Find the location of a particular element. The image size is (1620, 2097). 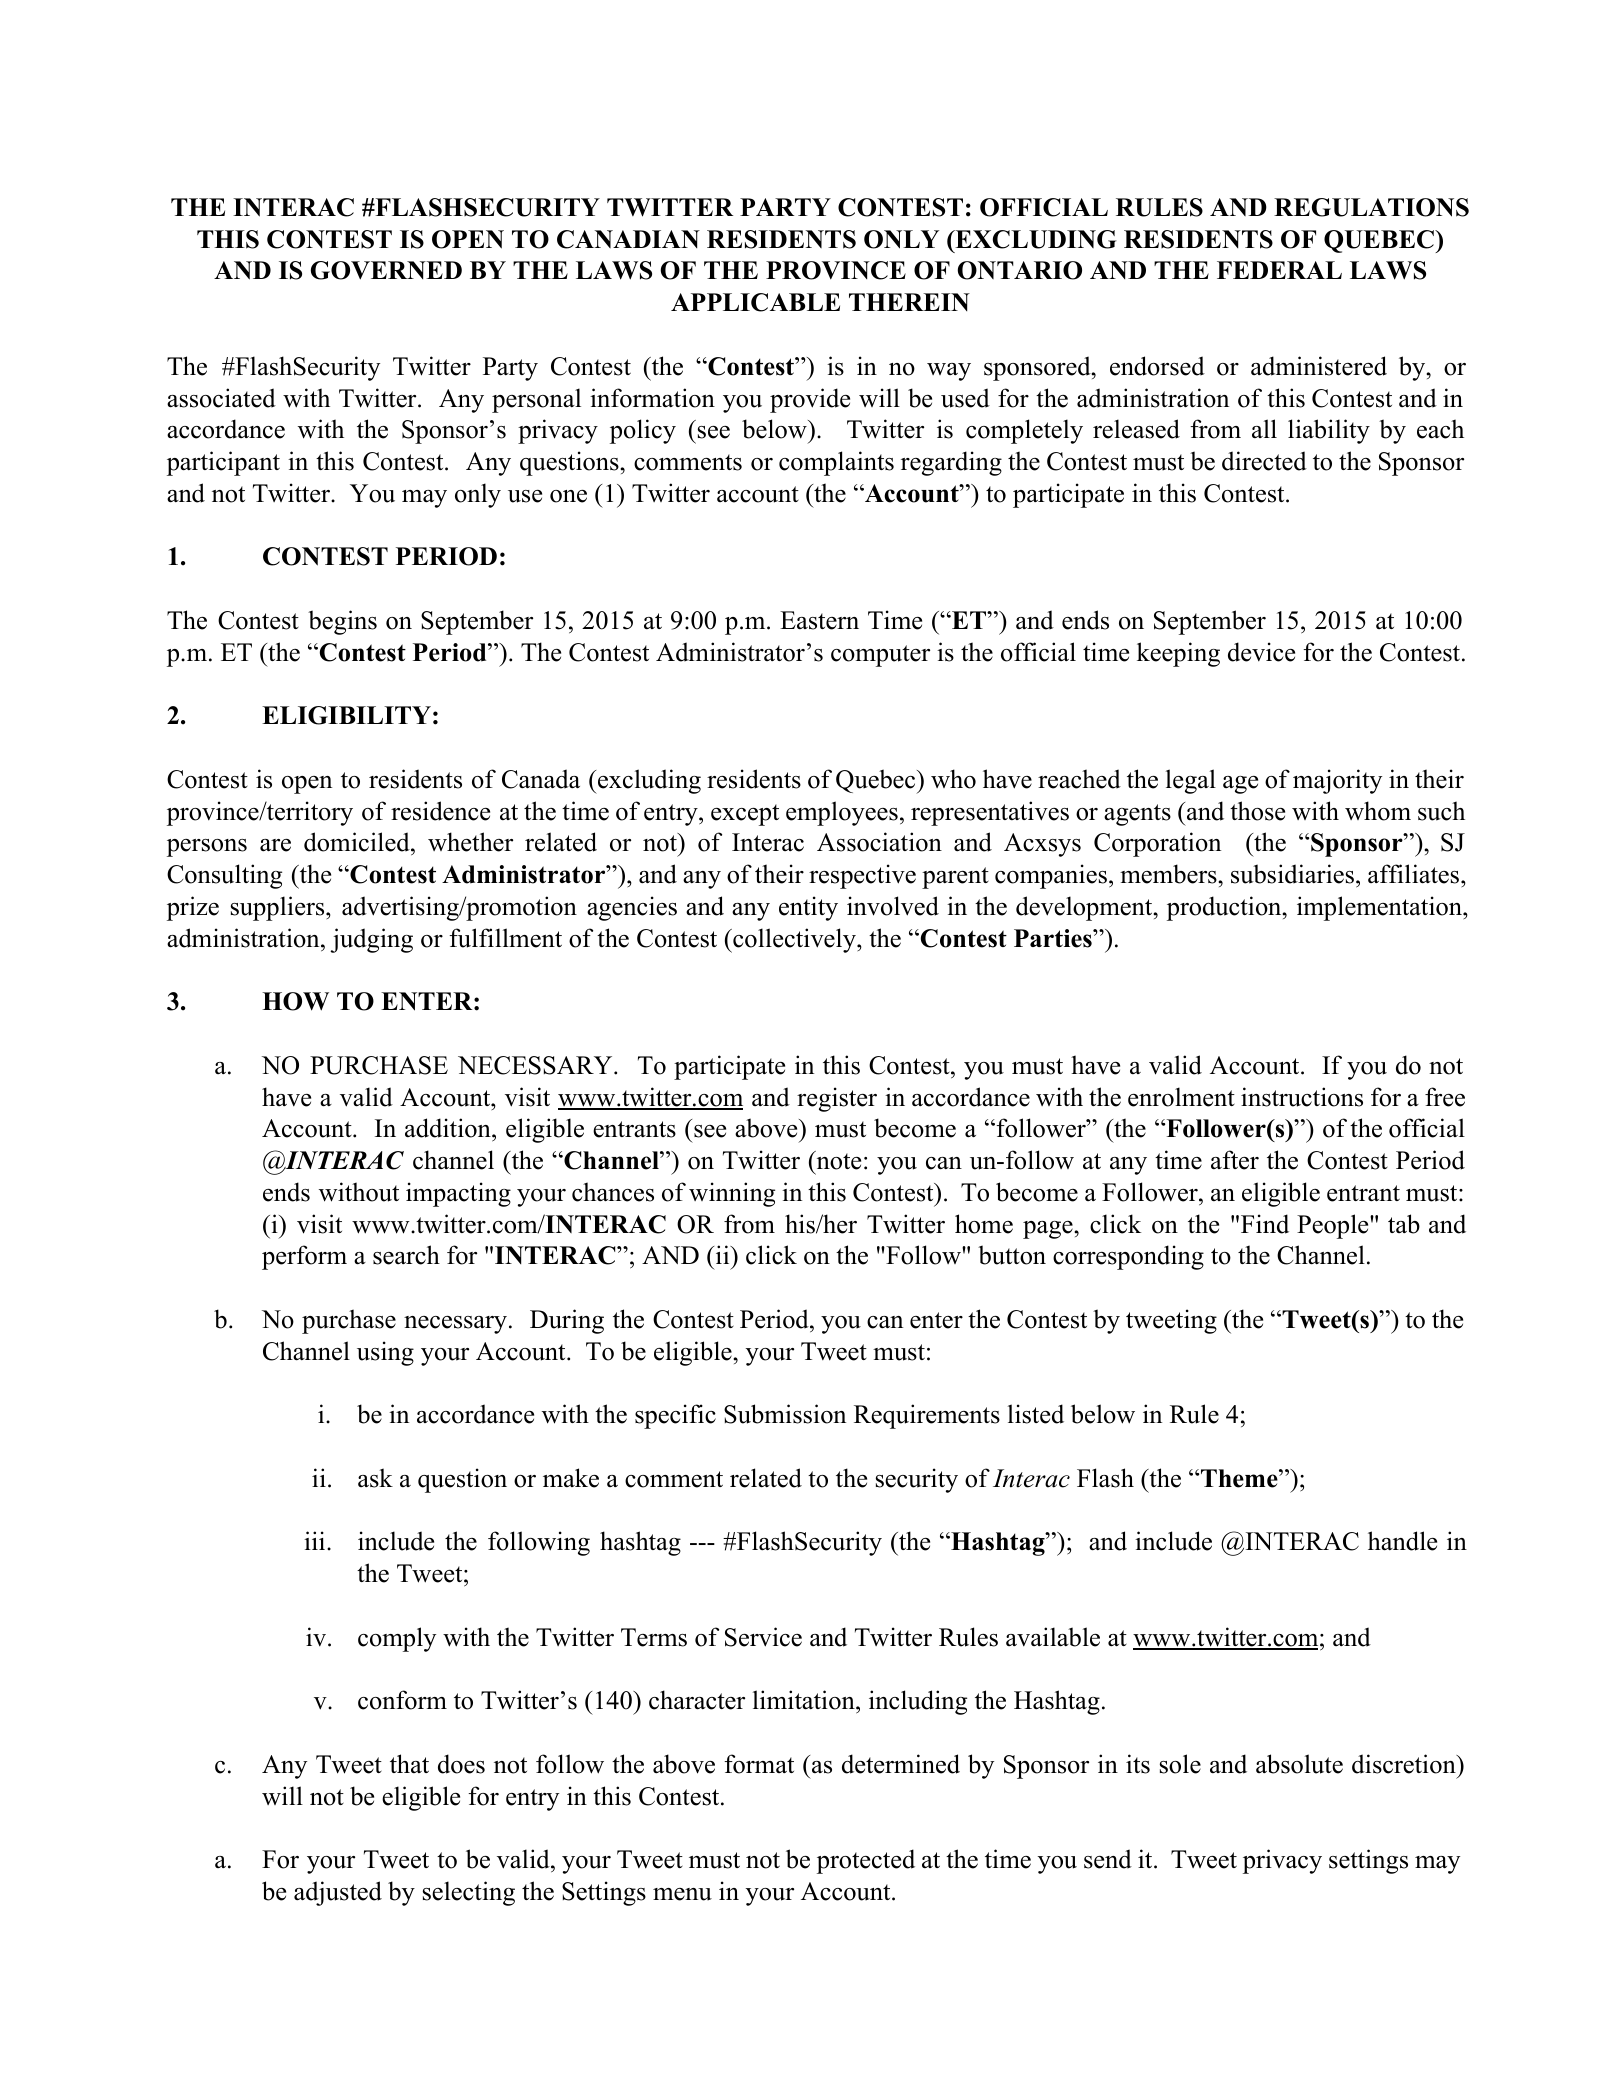

handle is located at coordinates (1402, 1541).
